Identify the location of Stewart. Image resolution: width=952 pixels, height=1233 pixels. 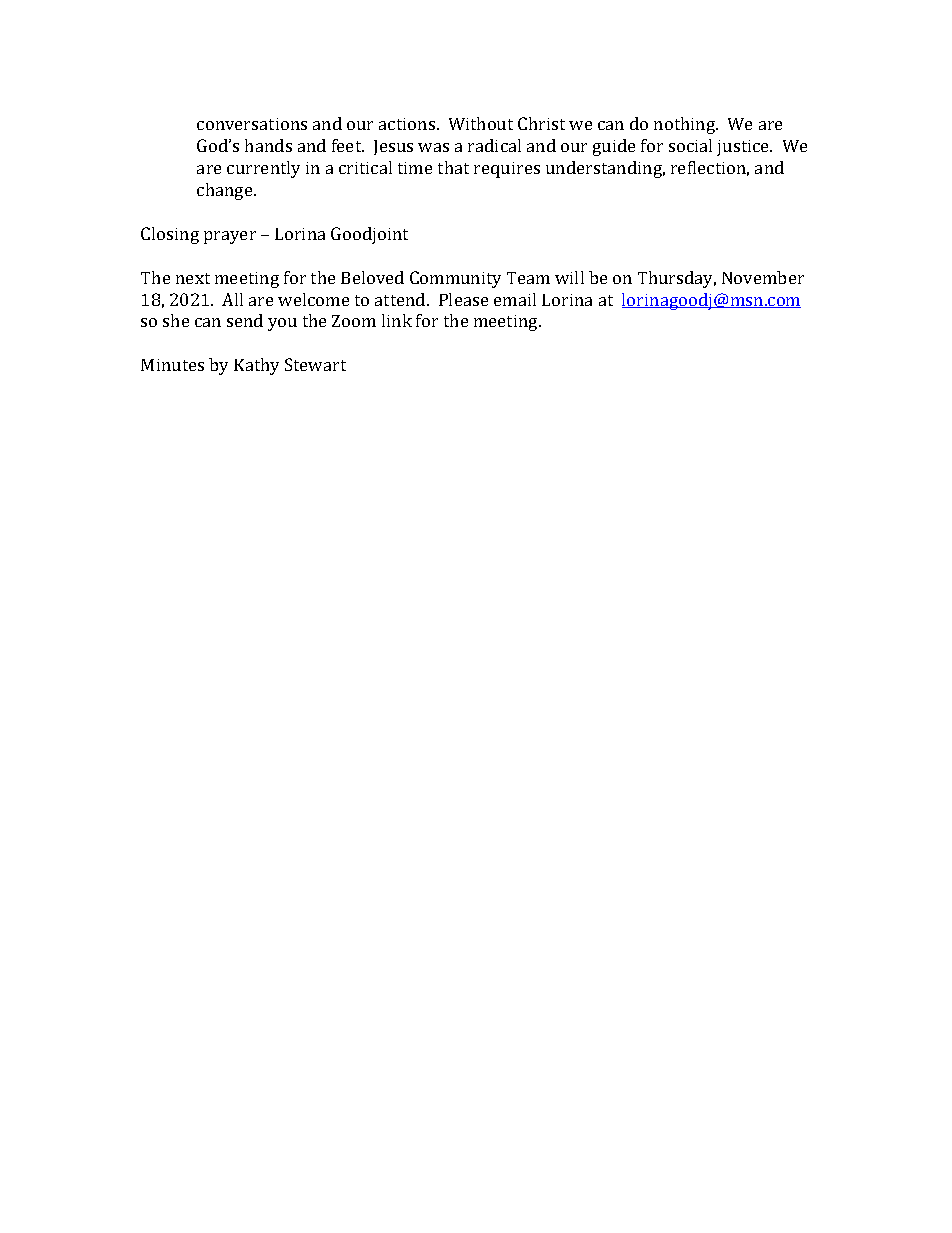
(315, 364).
